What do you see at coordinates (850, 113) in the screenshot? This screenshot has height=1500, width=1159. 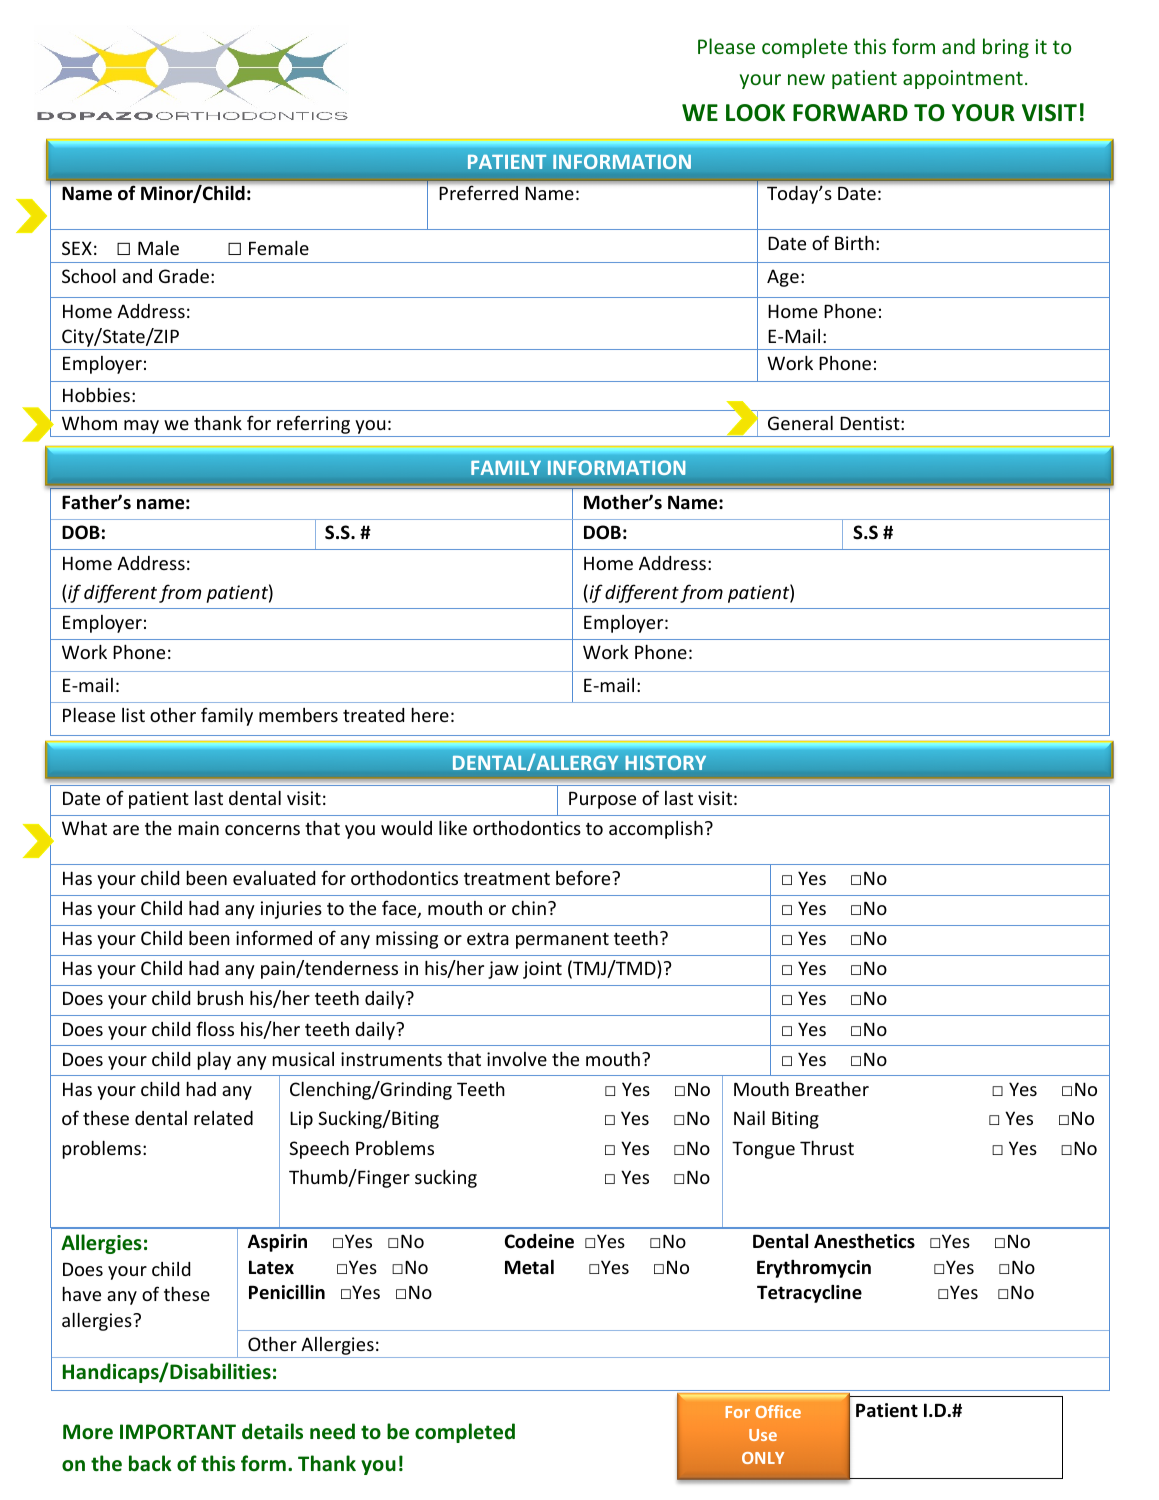 I see `FORWARD` at bounding box center [850, 113].
